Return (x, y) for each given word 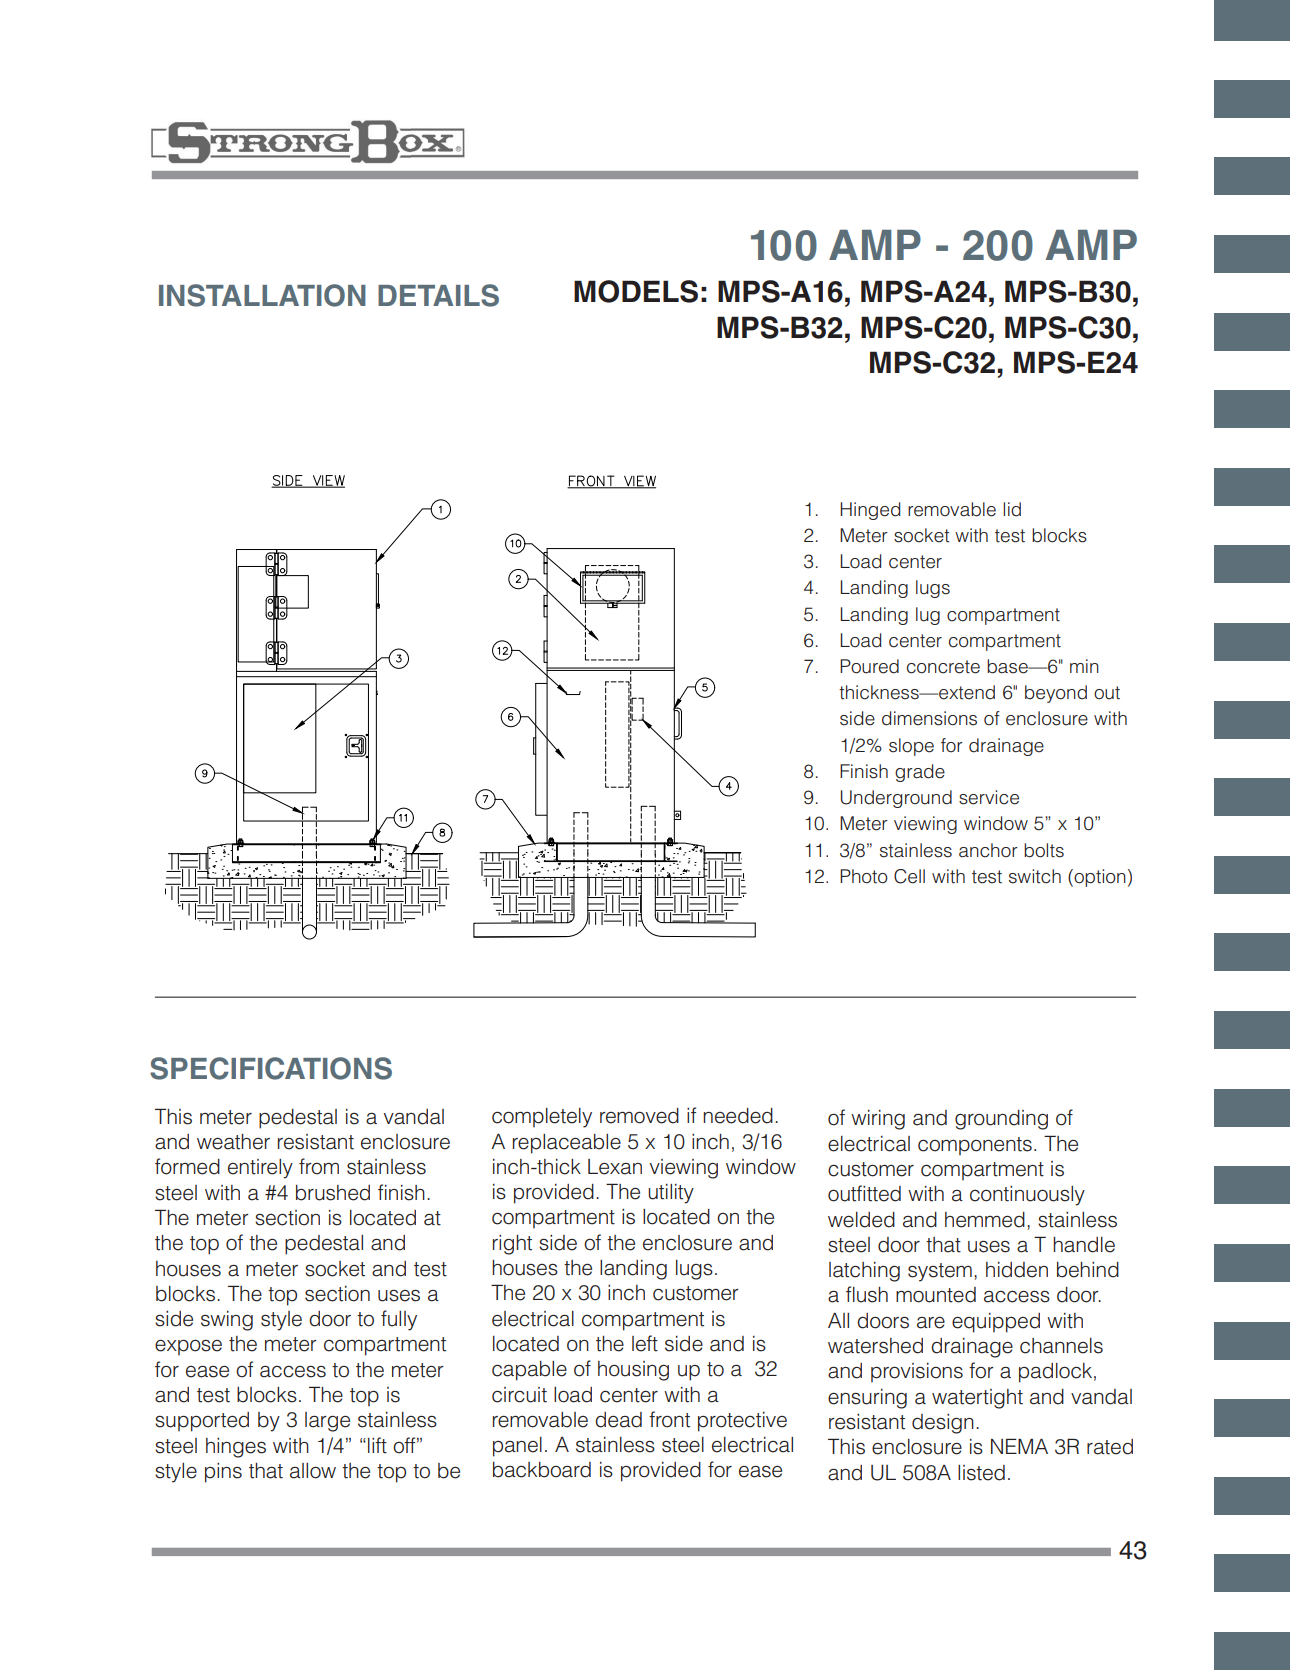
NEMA (1019, 1446)
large (327, 1422)
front (669, 1419)
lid (1012, 509)
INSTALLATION (262, 295)
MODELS (636, 291)
